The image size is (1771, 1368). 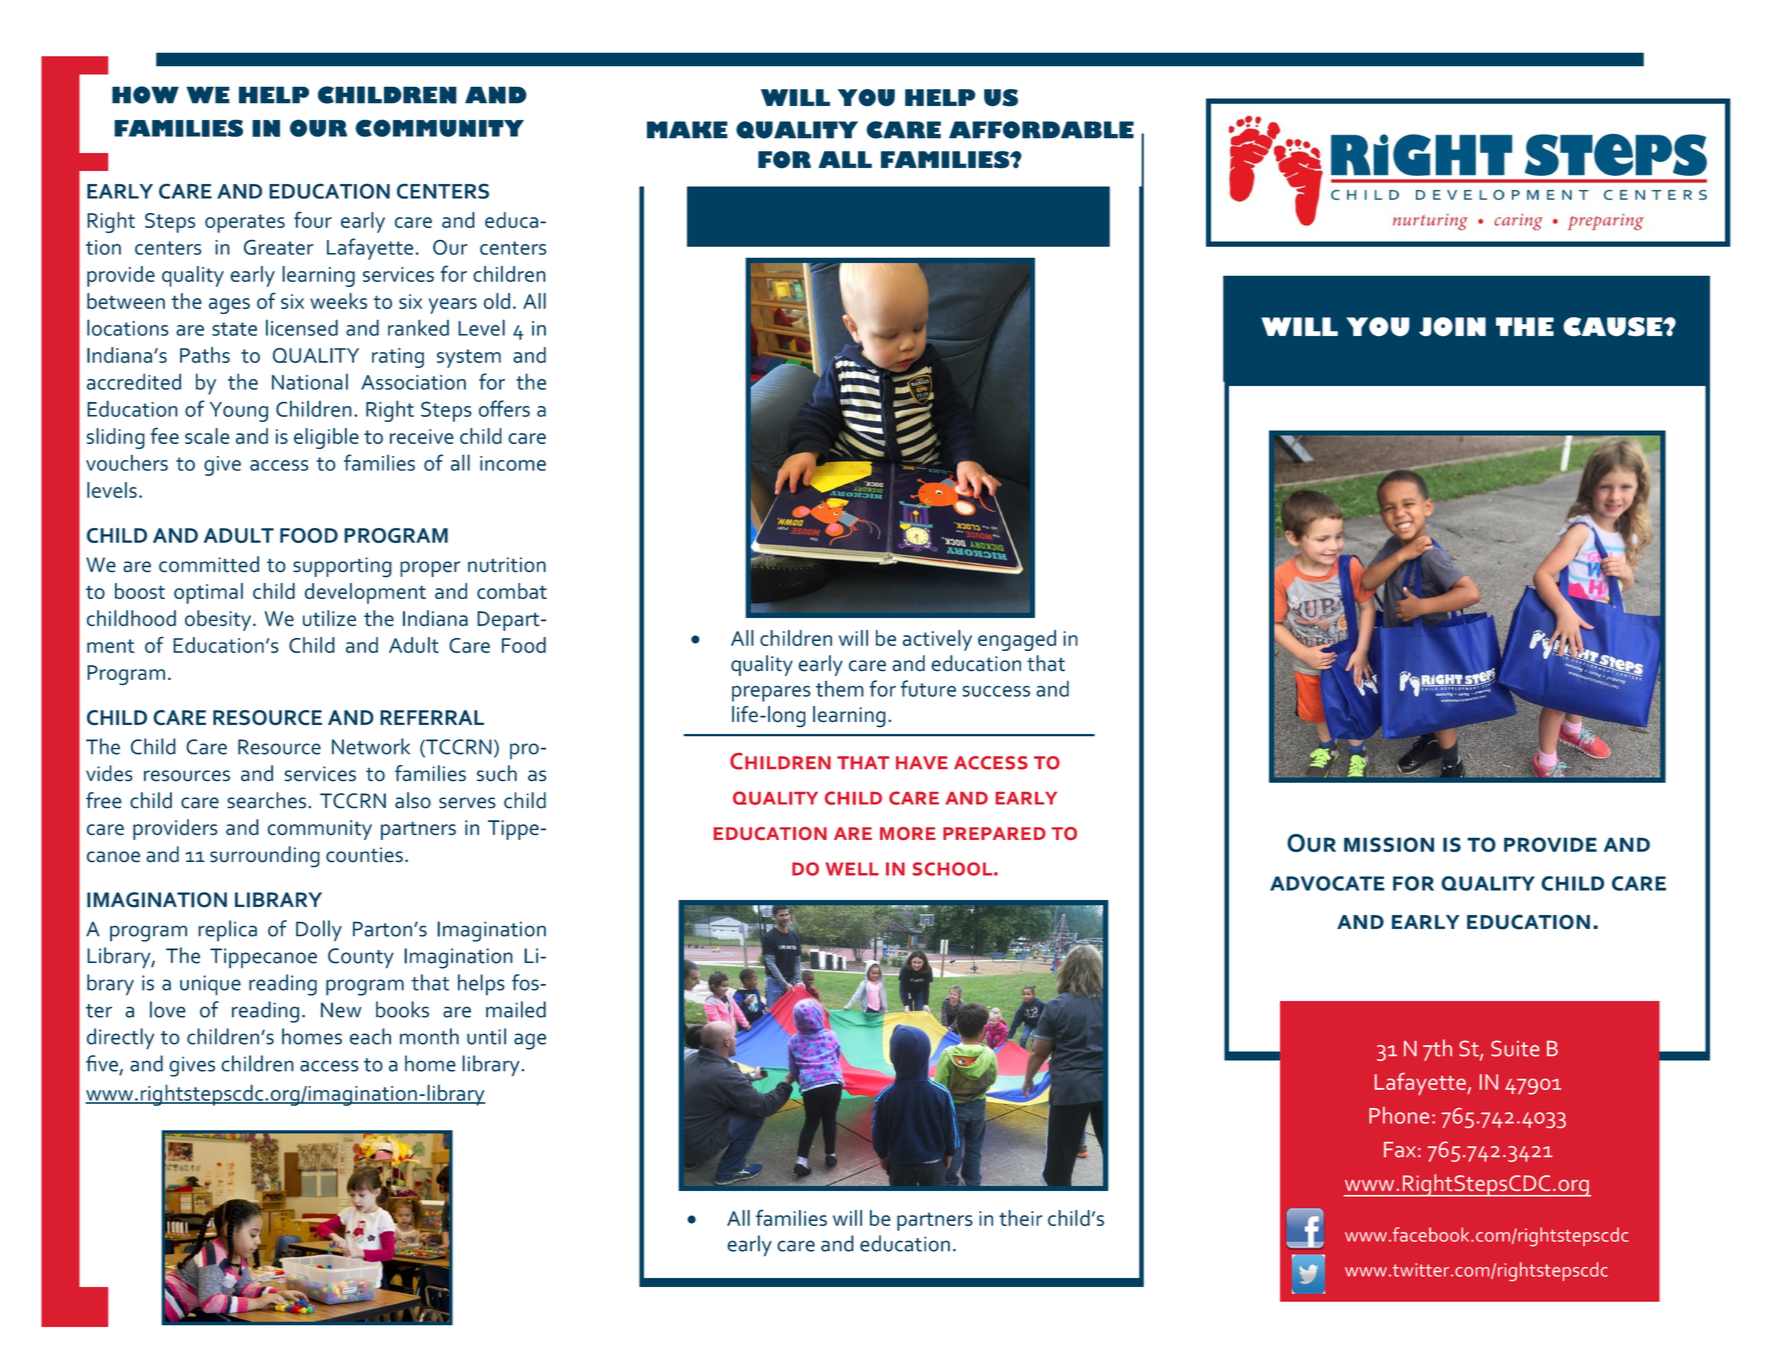 What do you see at coordinates (265, 857) in the screenshot?
I see `surrounding` at bounding box center [265, 857].
